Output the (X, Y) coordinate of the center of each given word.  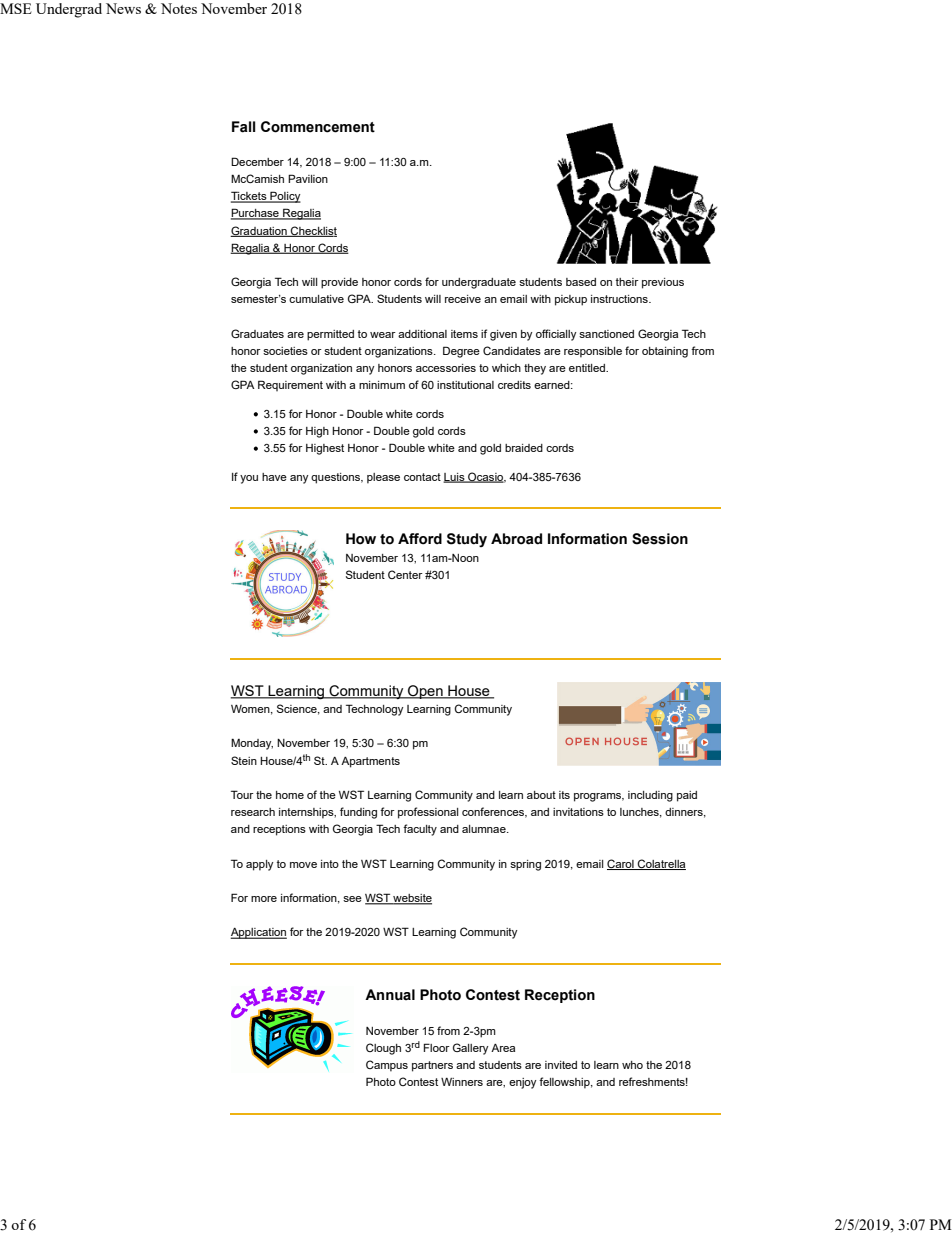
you (249, 479)
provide (339, 283)
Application (258, 933)
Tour (242, 794)
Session (660, 539)
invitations (578, 812)
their (627, 282)
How (361, 539)
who (632, 1065)
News (123, 8)
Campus (387, 1066)
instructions (620, 299)
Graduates (257, 333)
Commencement (318, 127)
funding (358, 813)
